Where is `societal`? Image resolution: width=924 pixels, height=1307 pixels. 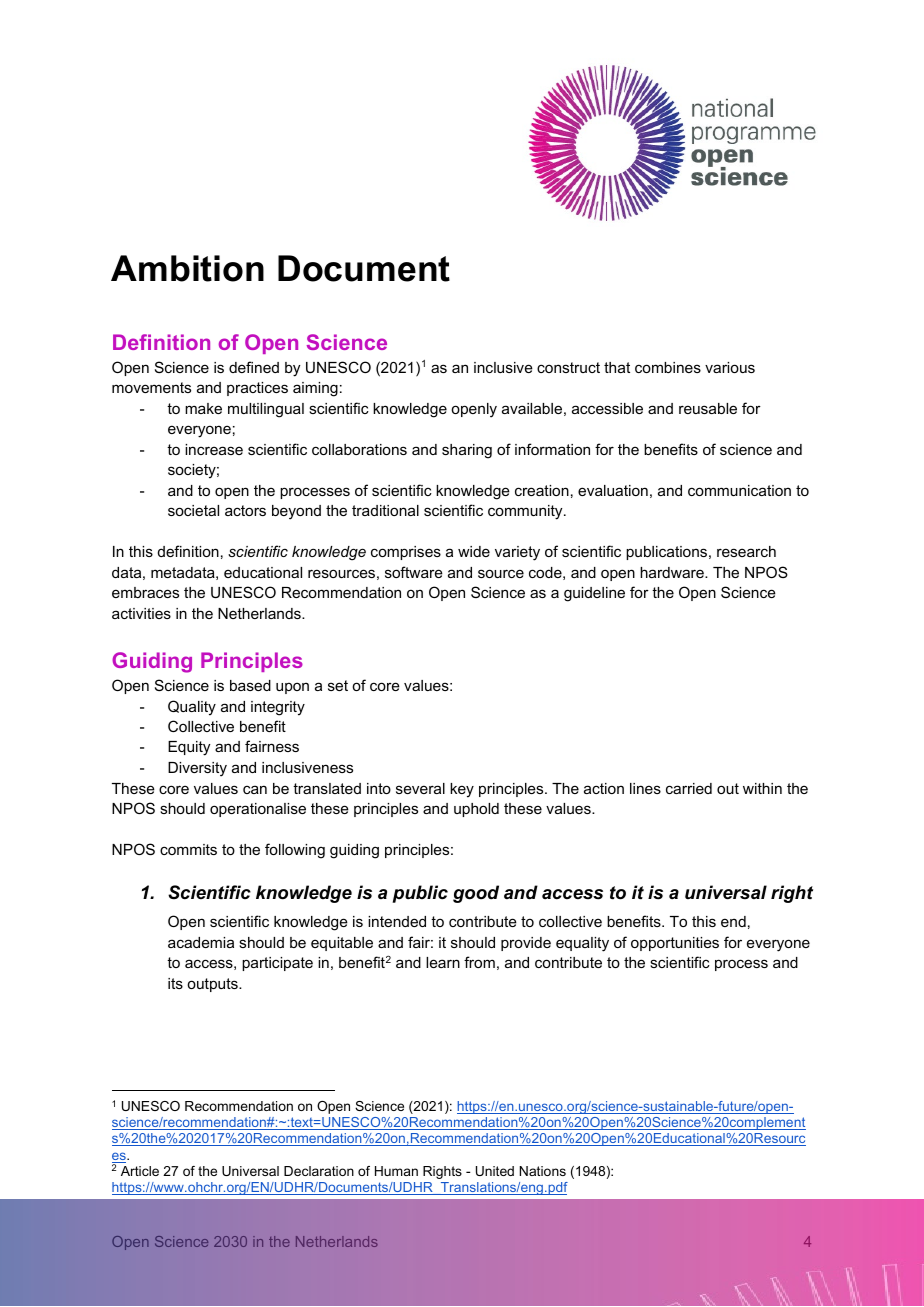 societal is located at coordinates (193, 510).
